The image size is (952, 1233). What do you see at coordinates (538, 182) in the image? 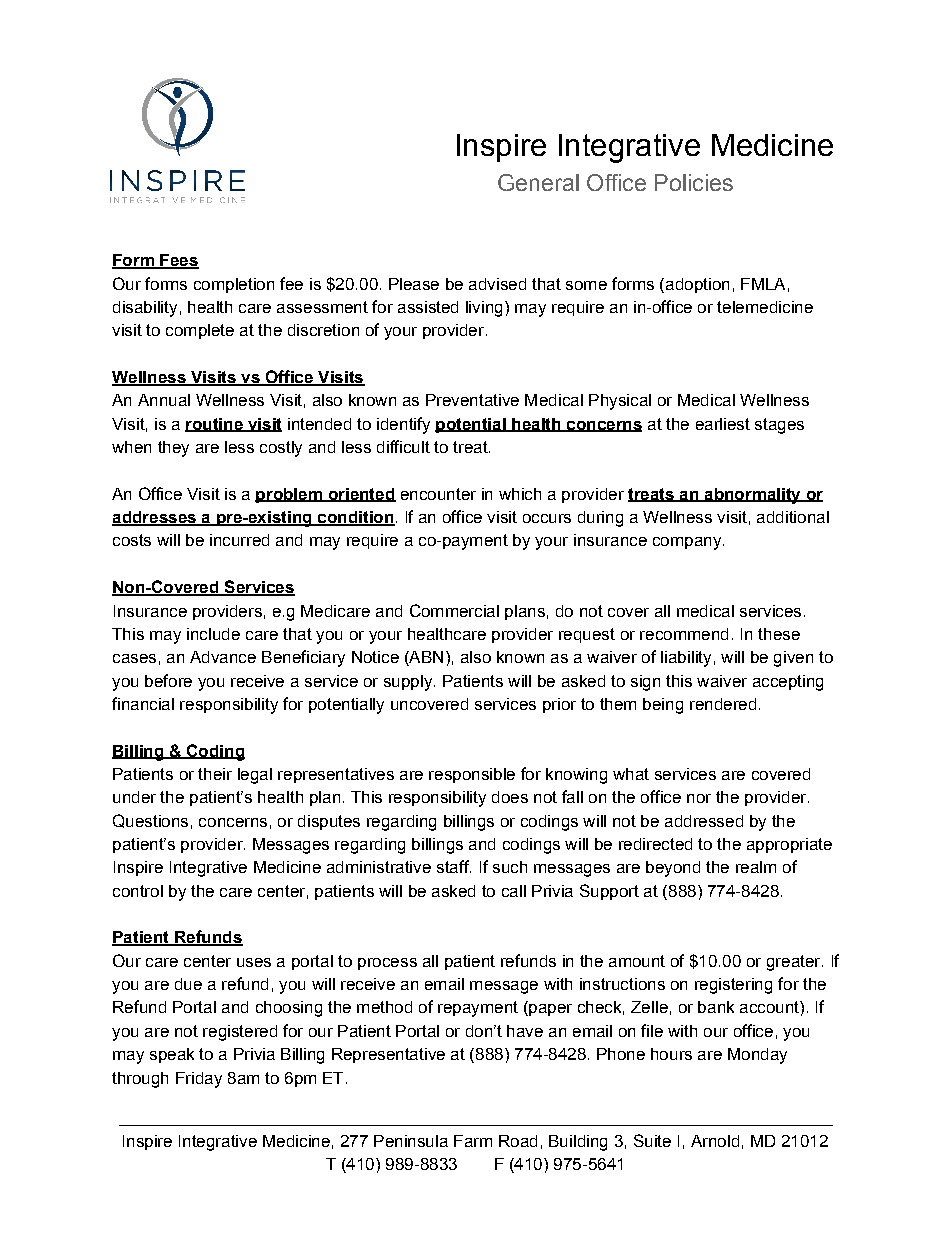
I see `General` at bounding box center [538, 182].
